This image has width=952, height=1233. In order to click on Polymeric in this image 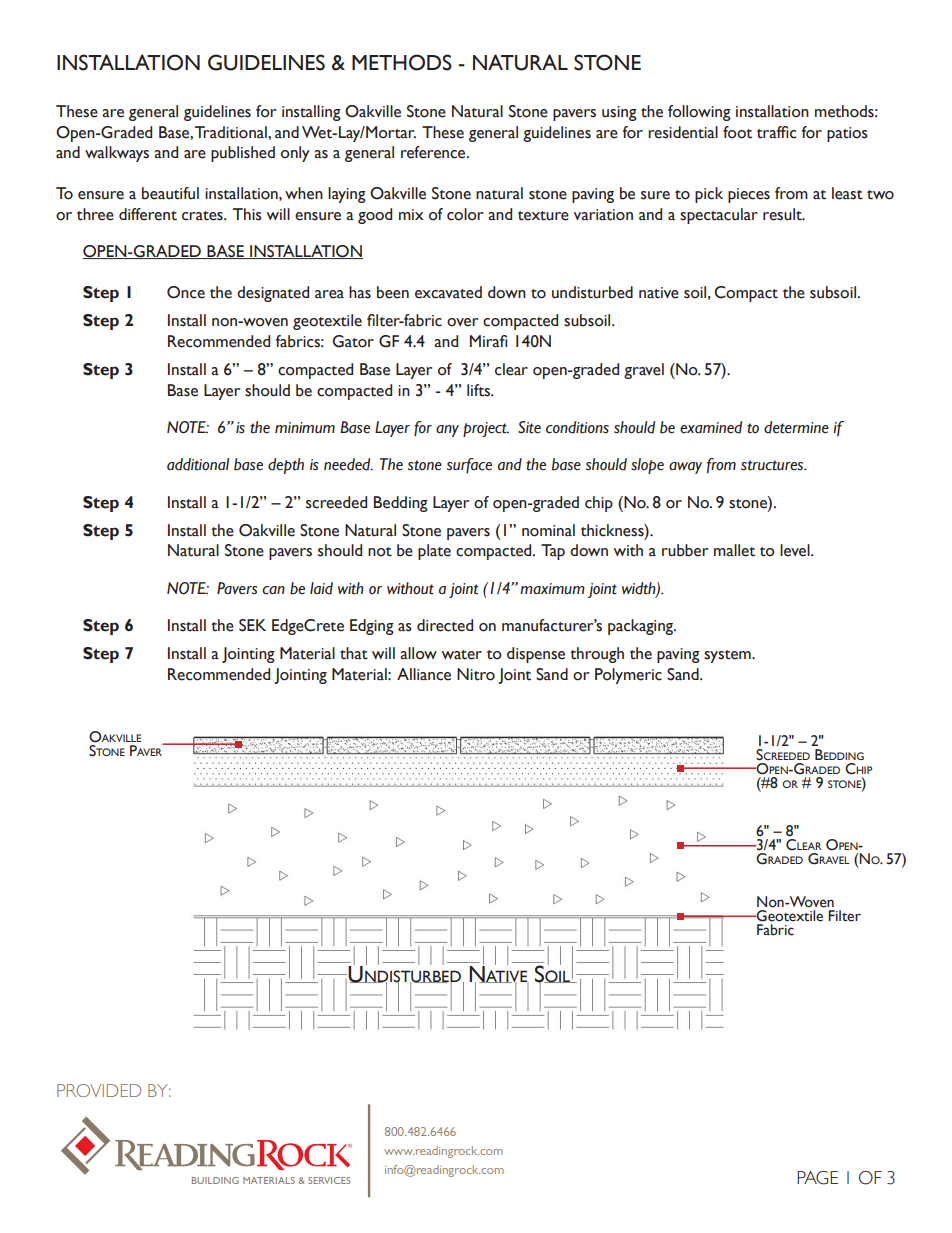, I will do `click(628, 676)`.
